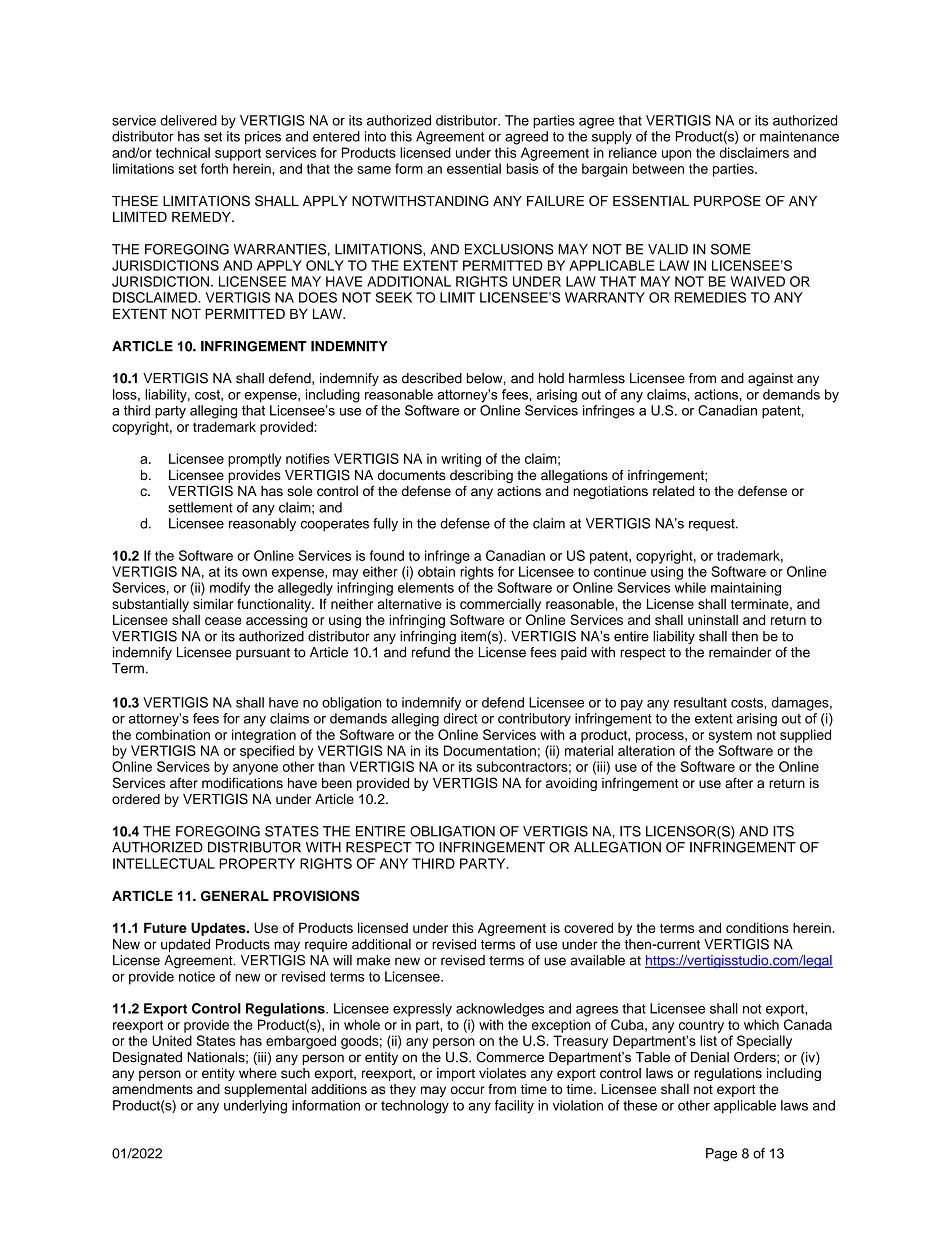 The width and height of the document is (952, 1233). Describe the element at coordinates (522, 168) in the document. I see `basis` at that location.
